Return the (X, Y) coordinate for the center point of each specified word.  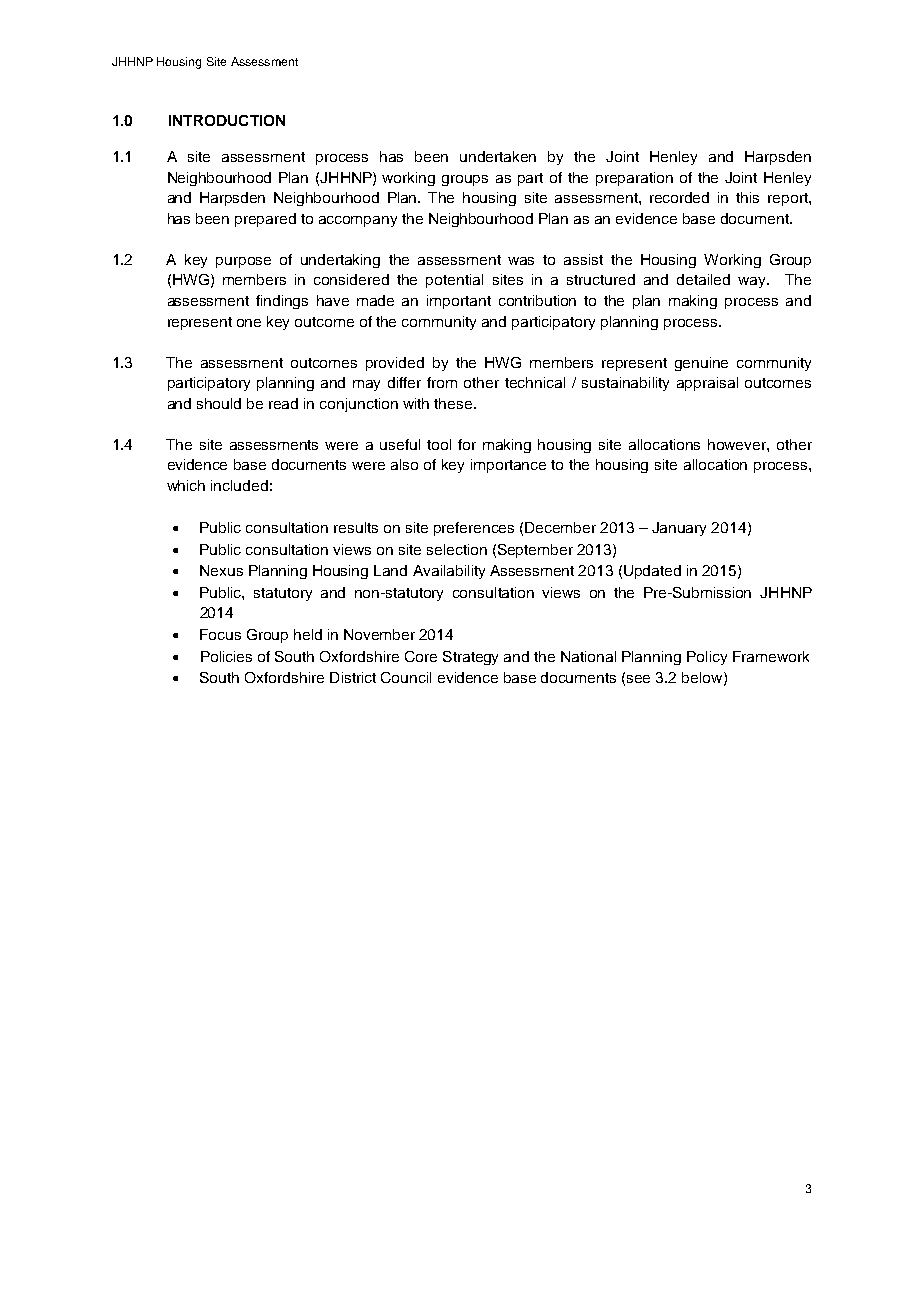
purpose (243, 262)
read (283, 403)
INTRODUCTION (227, 120)
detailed (703, 279)
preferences (474, 529)
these (454, 403)
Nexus (221, 570)
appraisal (707, 384)
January (679, 529)
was (521, 261)
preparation (634, 179)
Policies (226, 656)
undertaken (498, 156)
